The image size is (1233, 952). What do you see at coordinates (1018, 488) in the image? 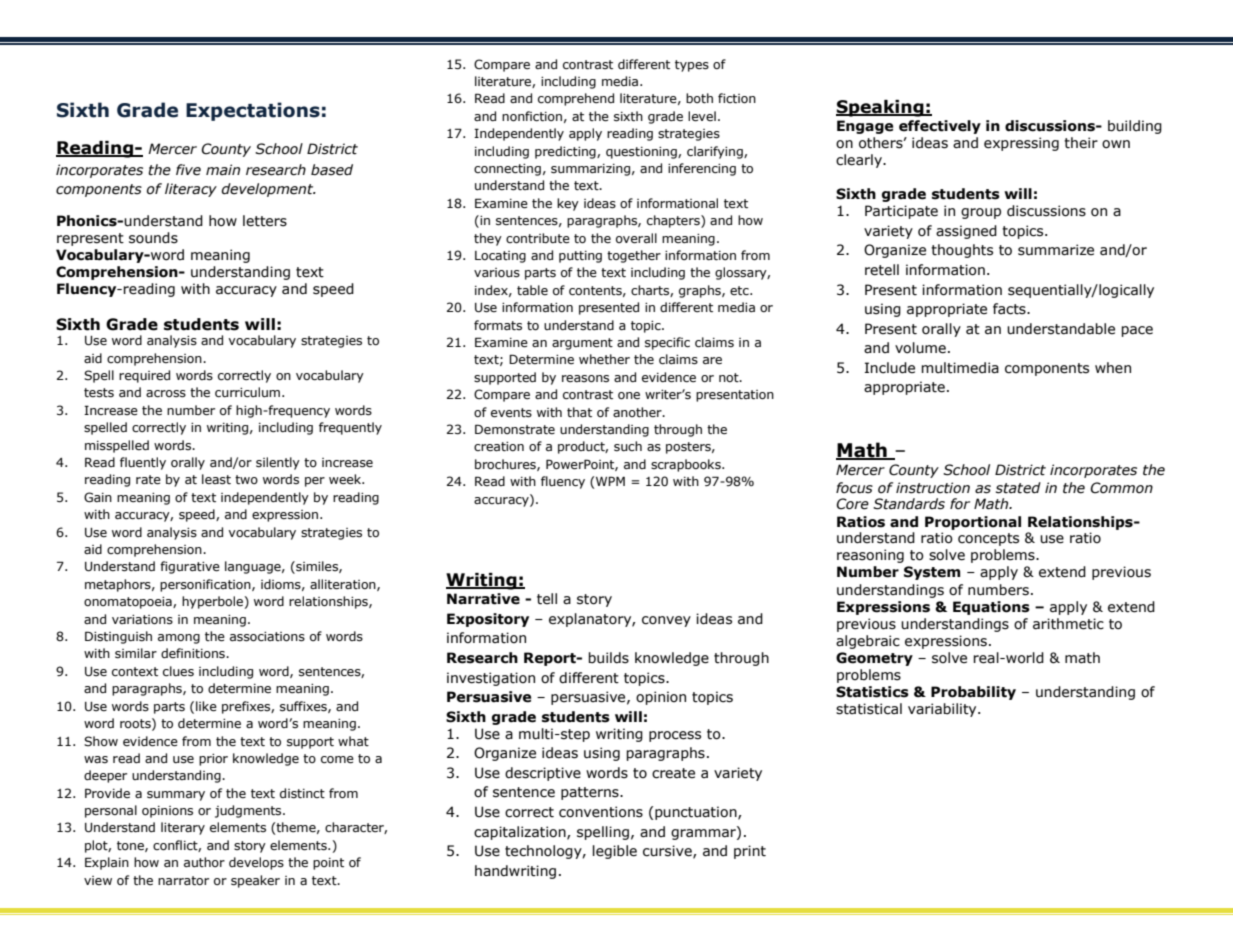
I see `stated` at bounding box center [1018, 488].
